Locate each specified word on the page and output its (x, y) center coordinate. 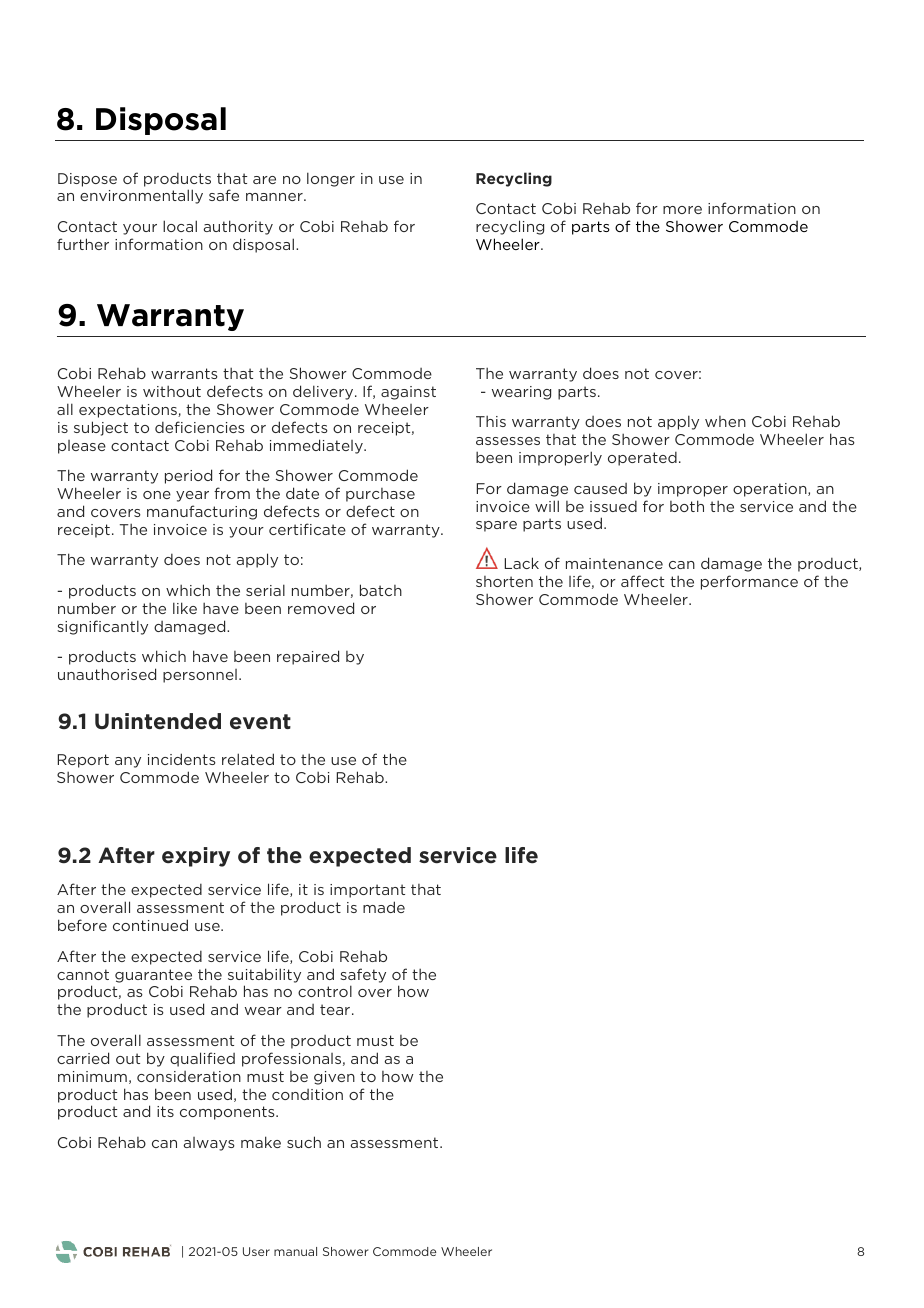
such (304, 1142)
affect (642, 581)
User (256, 1251)
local (180, 226)
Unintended (158, 721)
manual (295, 1251)
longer (331, 179)
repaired (308, 657)
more (682, 210)
